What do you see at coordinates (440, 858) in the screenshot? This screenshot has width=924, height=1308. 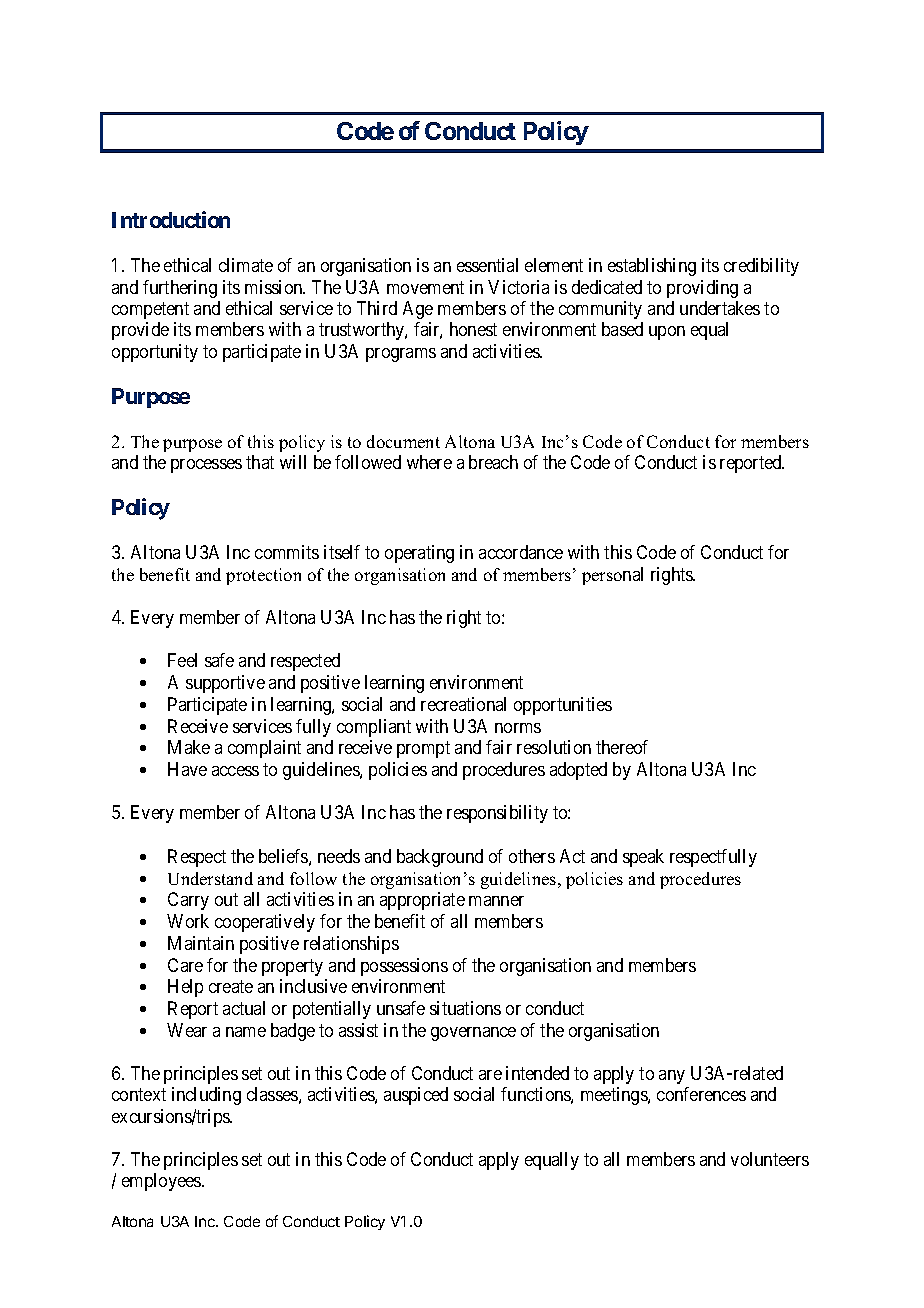 I see `background` at bounding box center [440, 858].
